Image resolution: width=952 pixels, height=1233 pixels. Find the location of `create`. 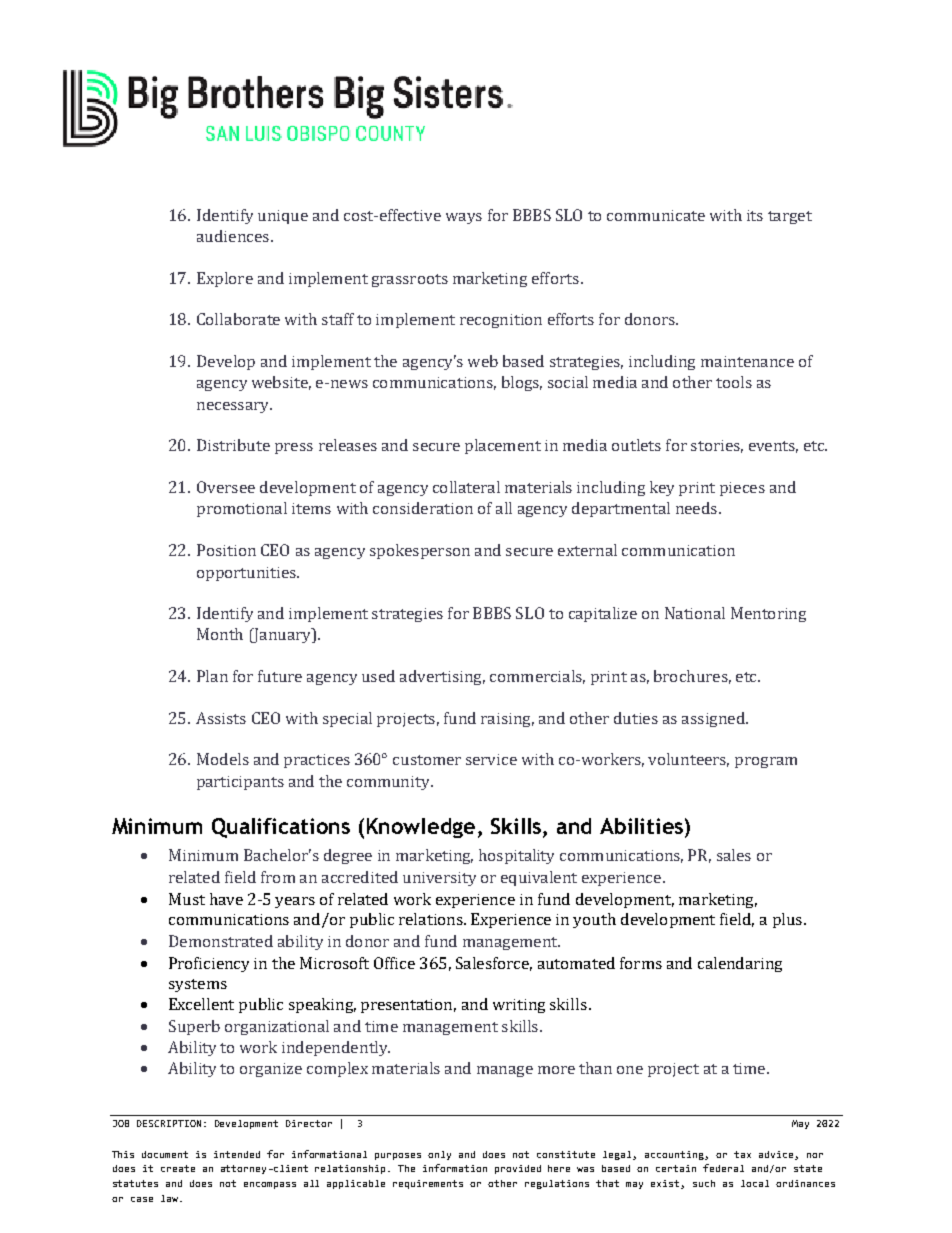

create is located at coordinates (178, 1168).
